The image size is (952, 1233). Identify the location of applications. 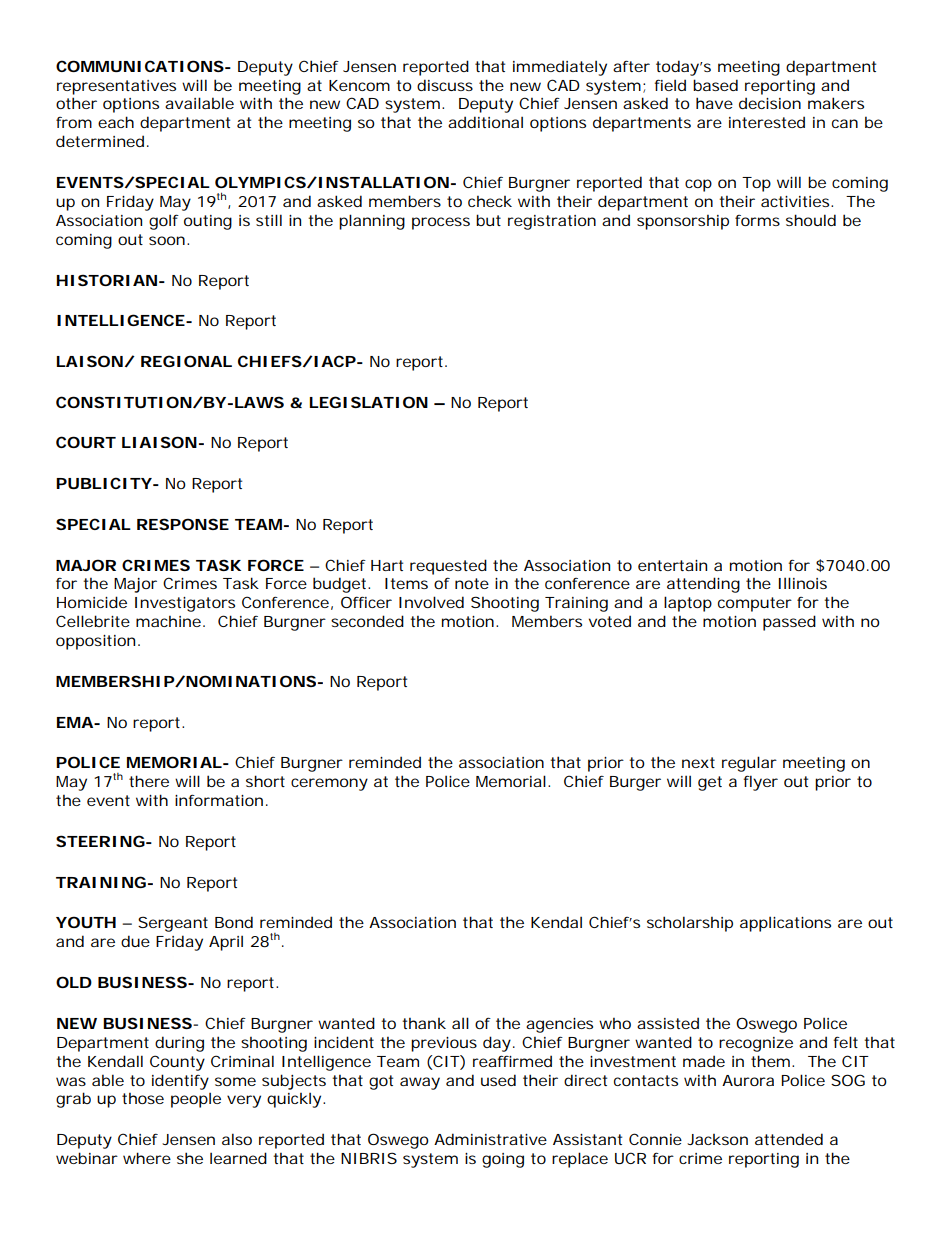
(785, 924).
